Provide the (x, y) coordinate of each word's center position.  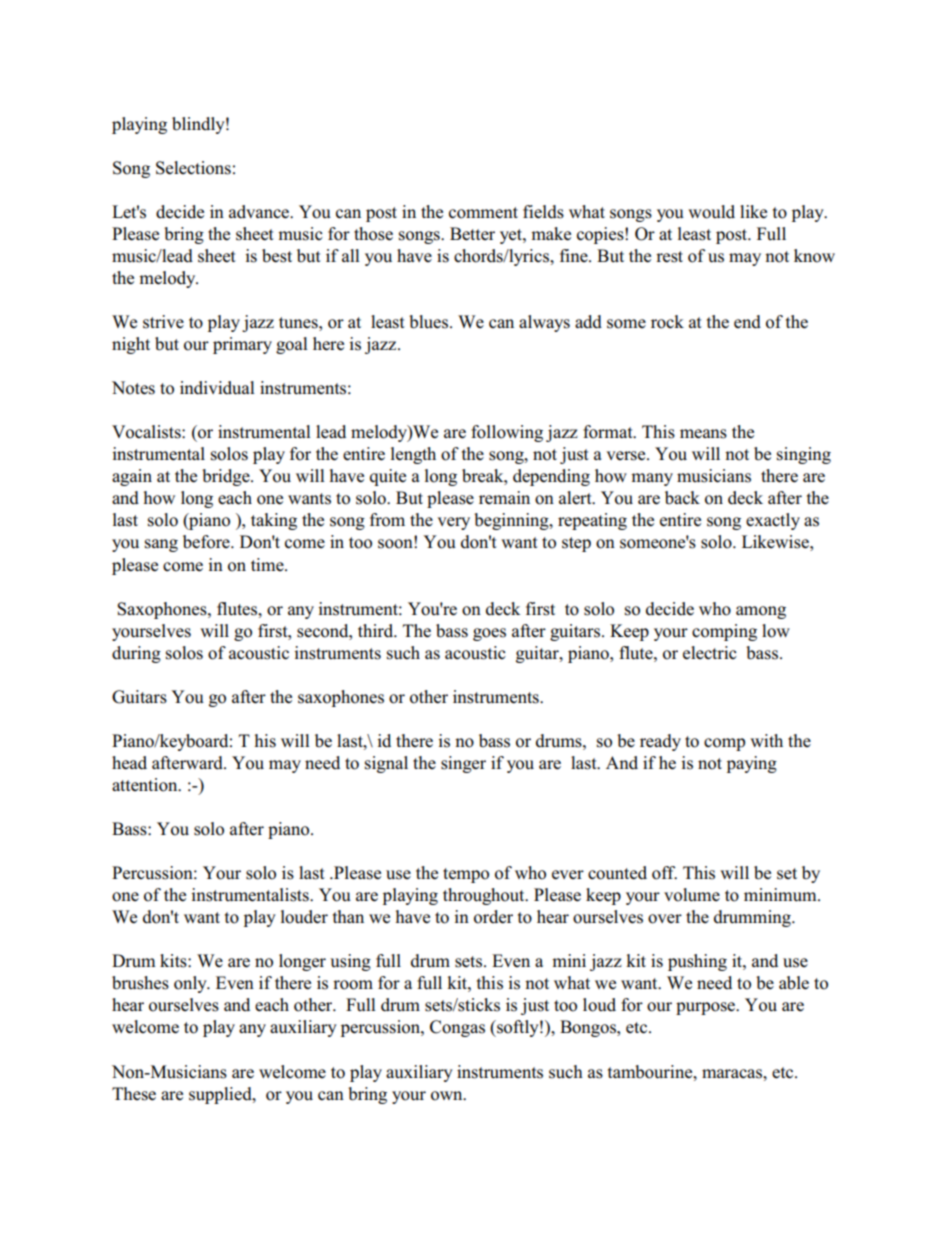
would (711, 212)
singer (463, 764)
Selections (193, 168)
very (453, 523)
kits (174, 961)
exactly (773, 521)
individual (217, 388)
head (129, 763)
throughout (485, 896)
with (766, 740)
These (134, 1094)
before (207, 542)
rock (667, 322)
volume (692, 895)
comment (483, 213)
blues (430, 322)
